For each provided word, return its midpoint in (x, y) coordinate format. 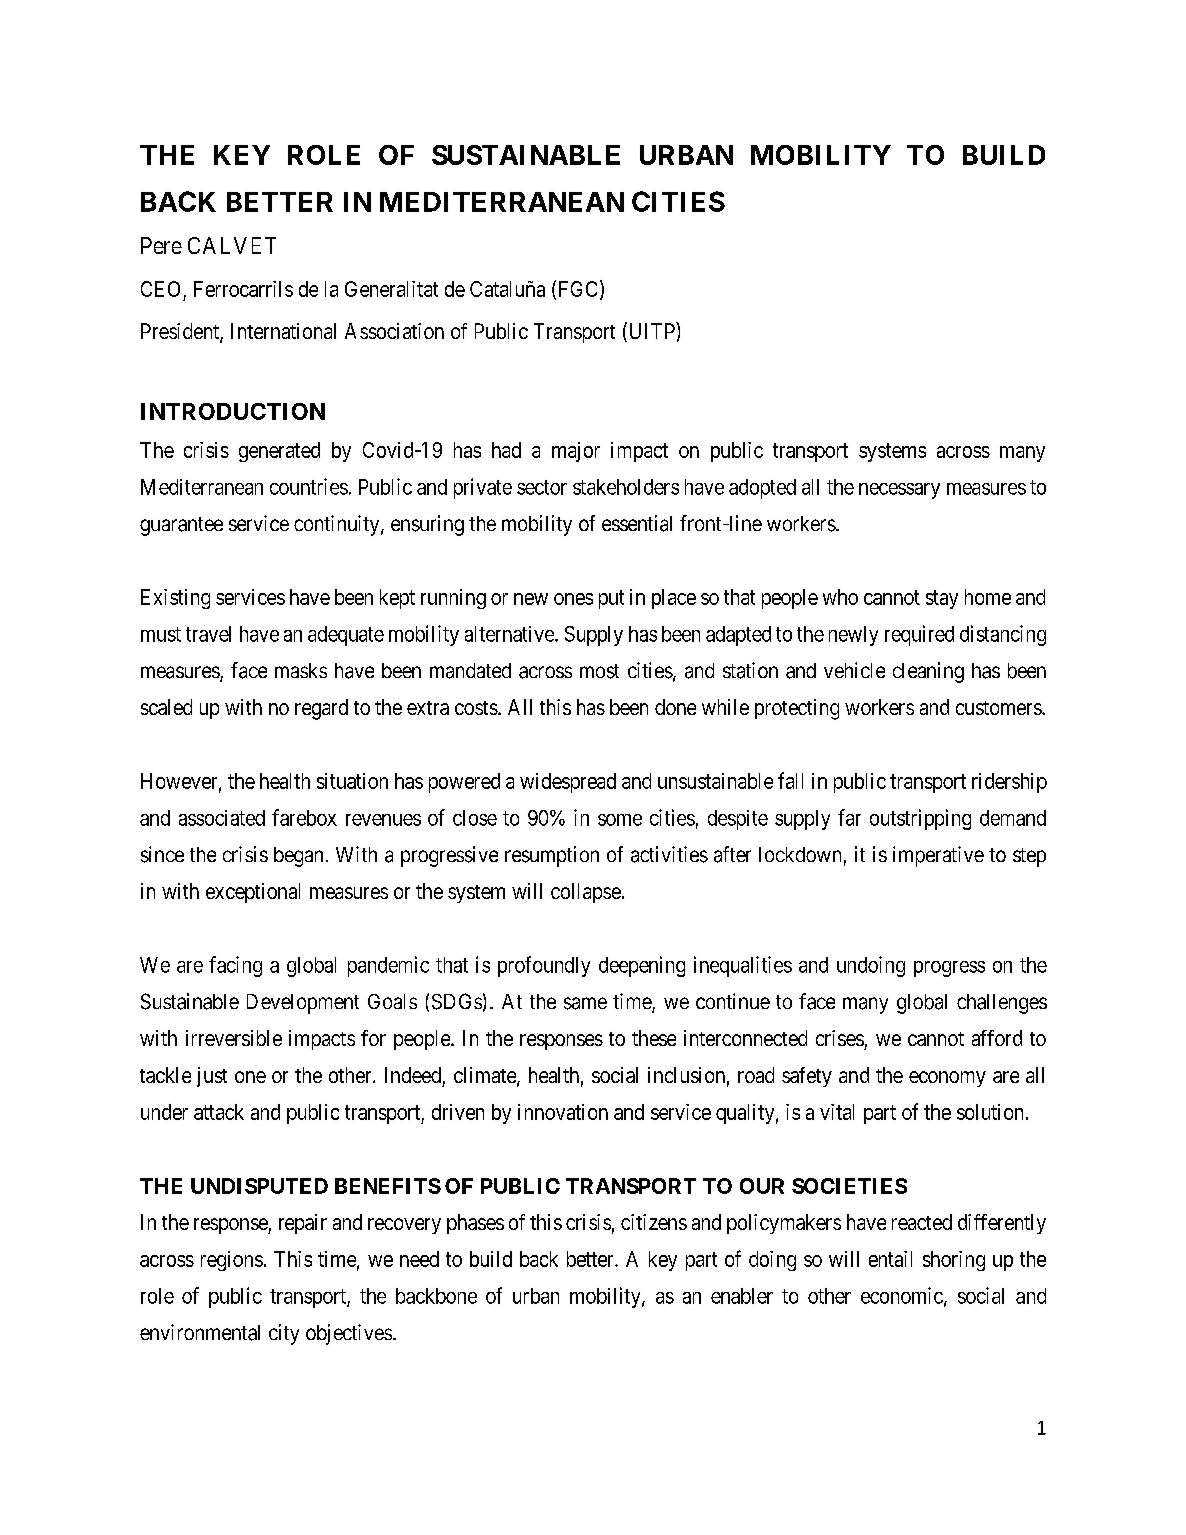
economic (902, 1295)
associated (222, 818)
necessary (899, 491)
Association (394, 331)
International (283, 331)
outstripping (920, 819)
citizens (654, 1222)
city (284, 1334)
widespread (568, 783)
